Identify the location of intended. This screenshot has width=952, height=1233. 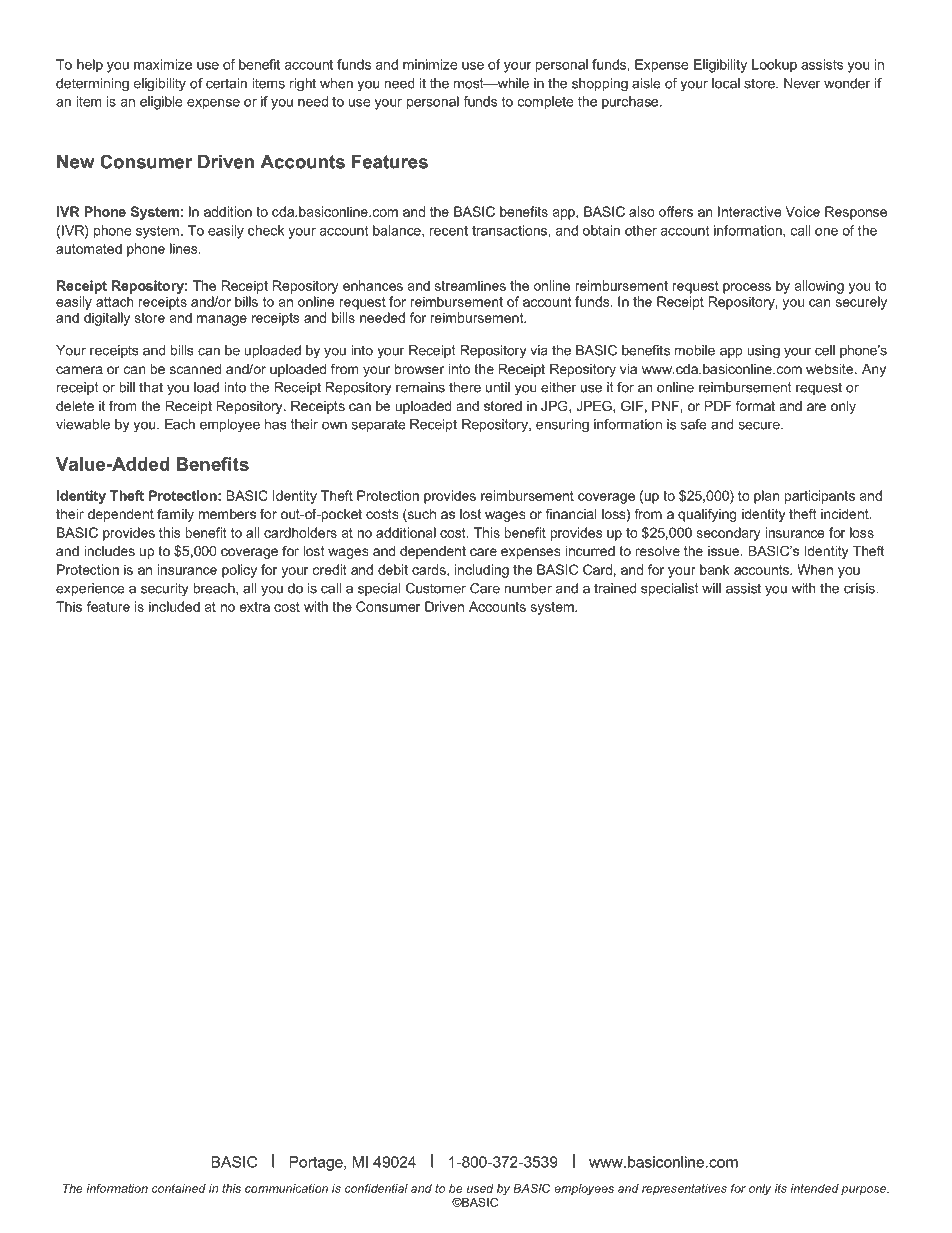
(814, 1188).
